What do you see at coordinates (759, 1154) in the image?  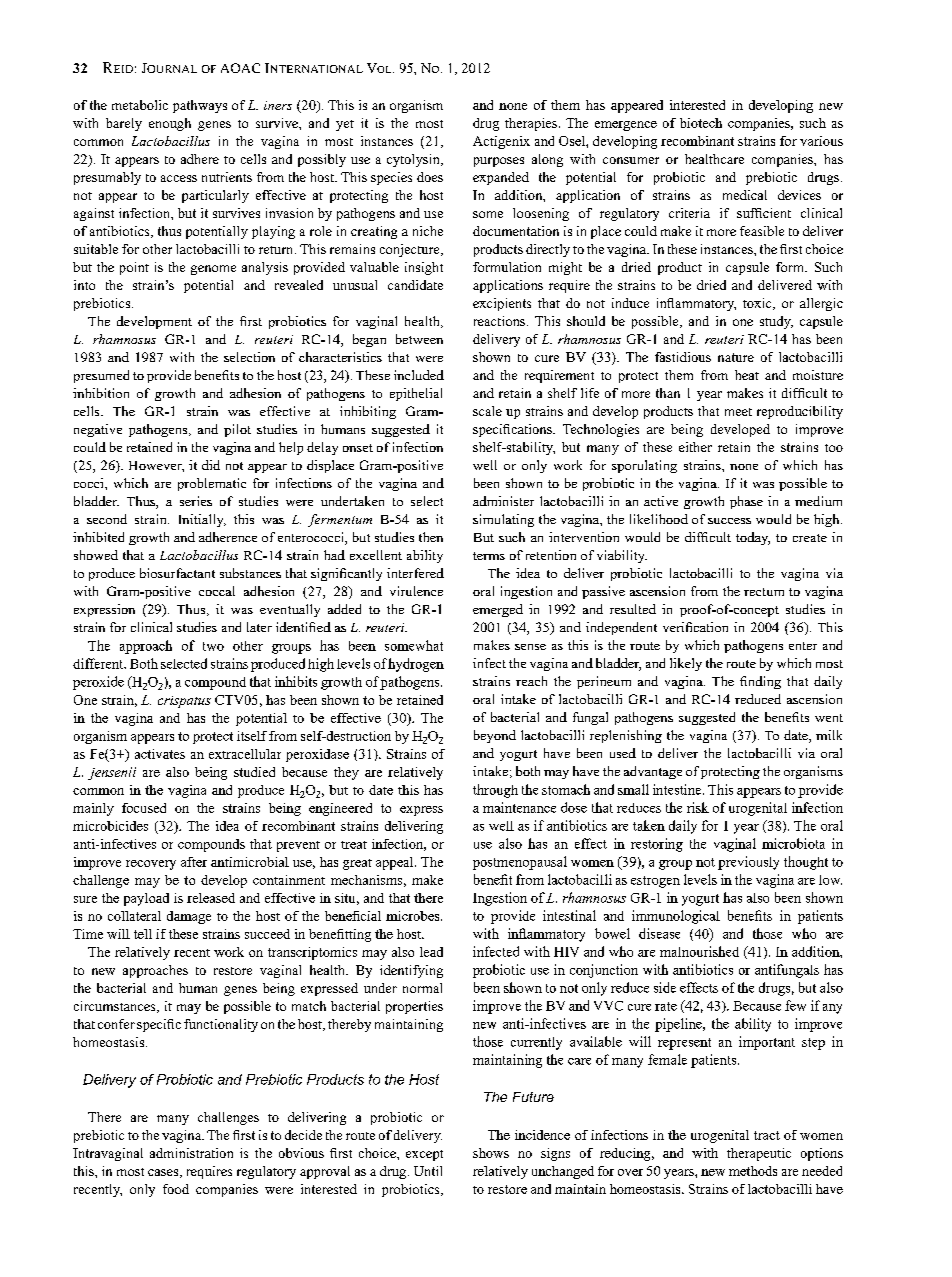 I see `therapeutic` at bounding box center [759, 1154].
